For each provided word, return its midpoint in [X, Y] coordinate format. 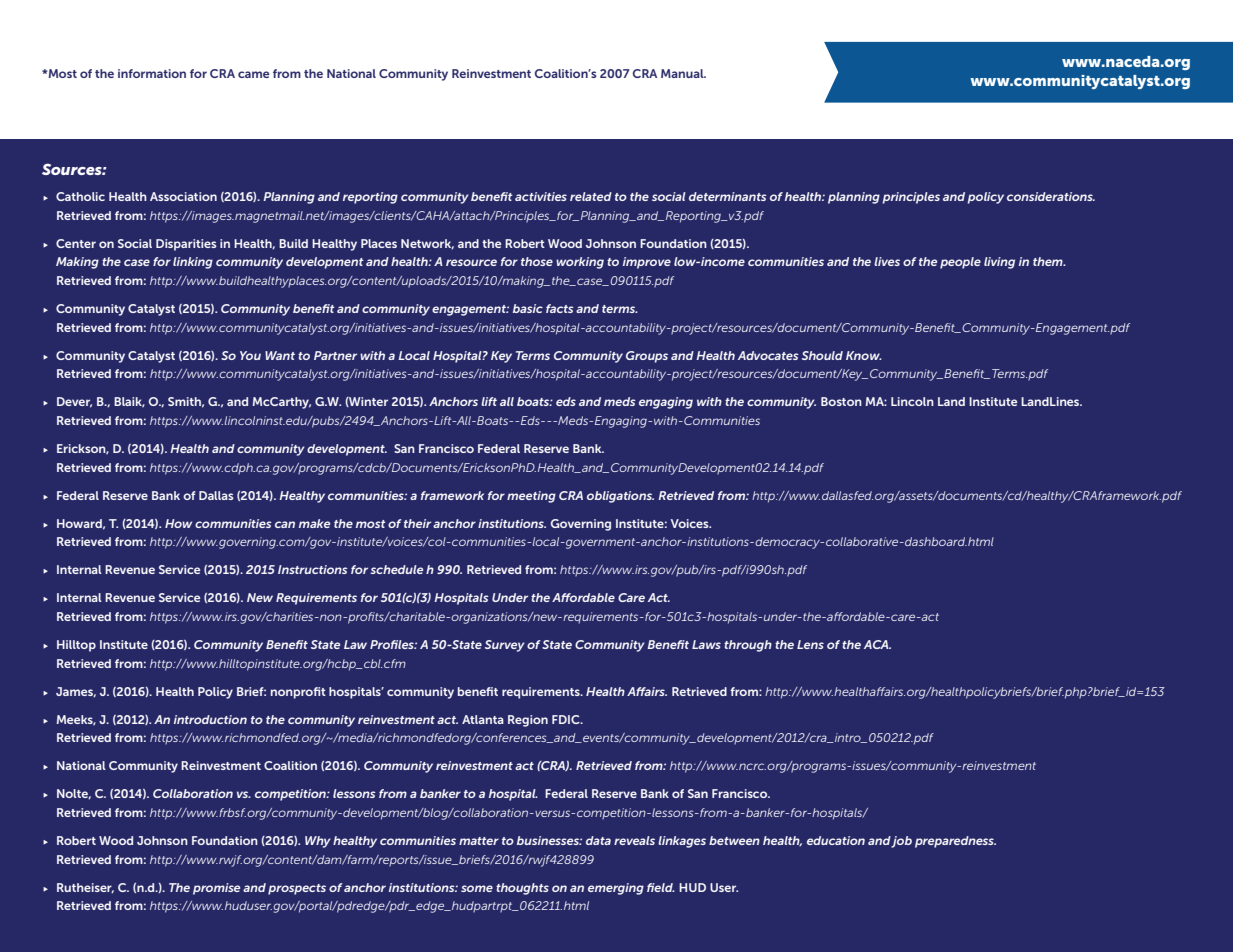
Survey [505, 646]
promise [216, 889]
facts [560, 308]
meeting [531, 497]
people [960, 263]
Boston [841, 401]
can [285, 524]
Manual [683, 73]
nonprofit [298, 693]
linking [193, 263]
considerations [1051, 196]
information [152, 73]
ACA [877, 644]
